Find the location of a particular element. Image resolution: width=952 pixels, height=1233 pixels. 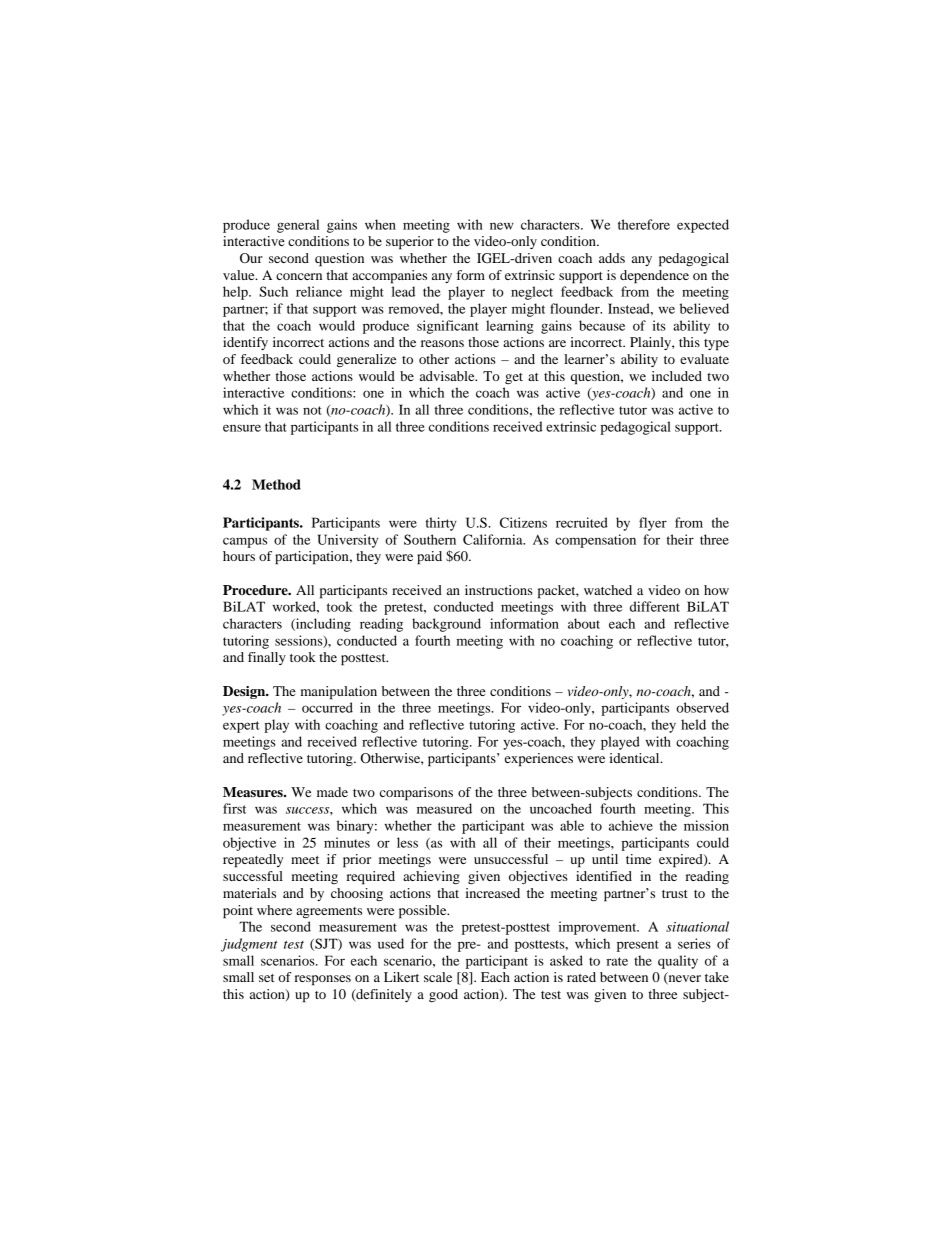

occurred is located at coordinates (327, 707).
